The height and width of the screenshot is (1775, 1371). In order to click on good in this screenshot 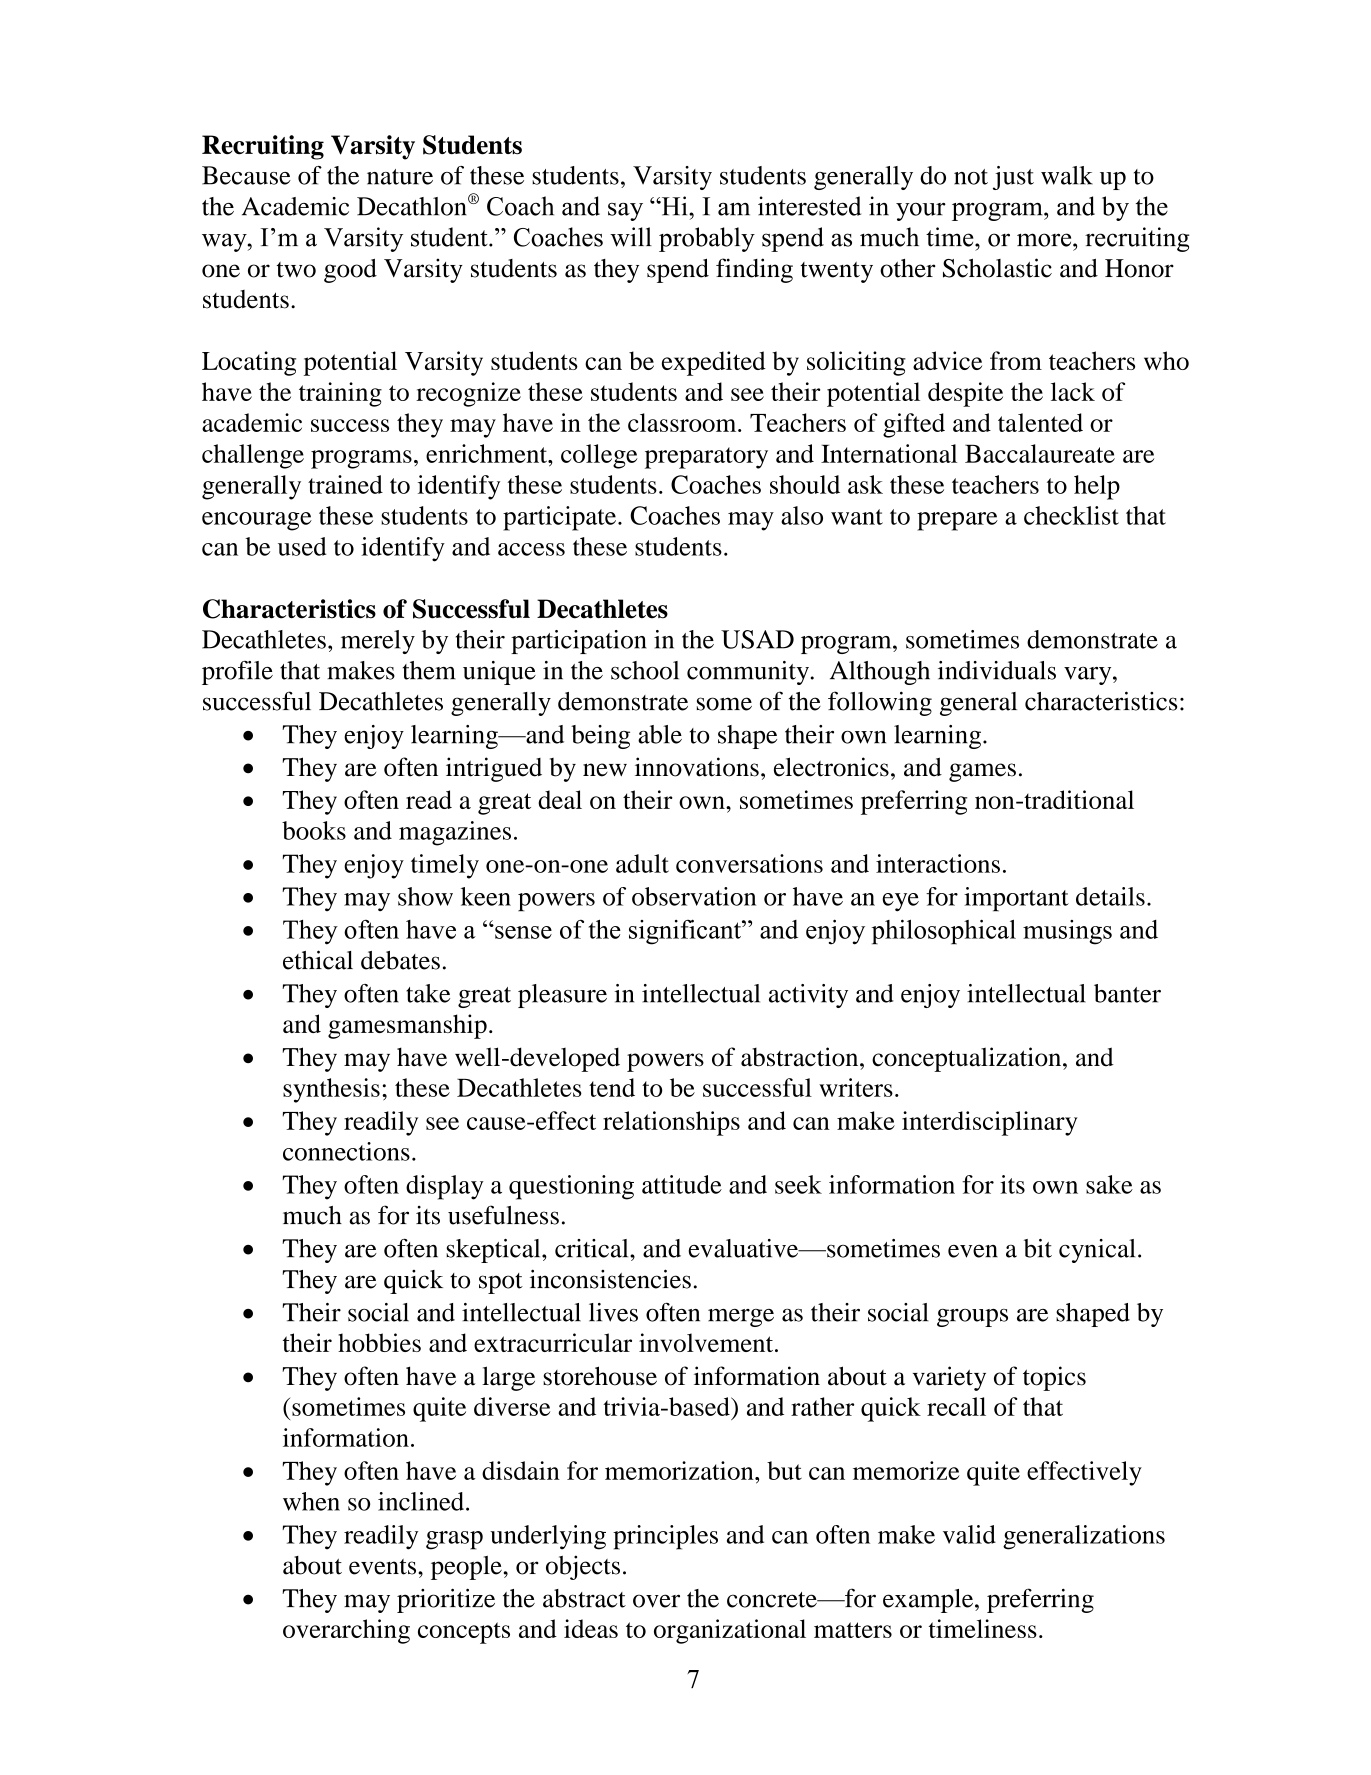, I will do `click(350, 271)`.
